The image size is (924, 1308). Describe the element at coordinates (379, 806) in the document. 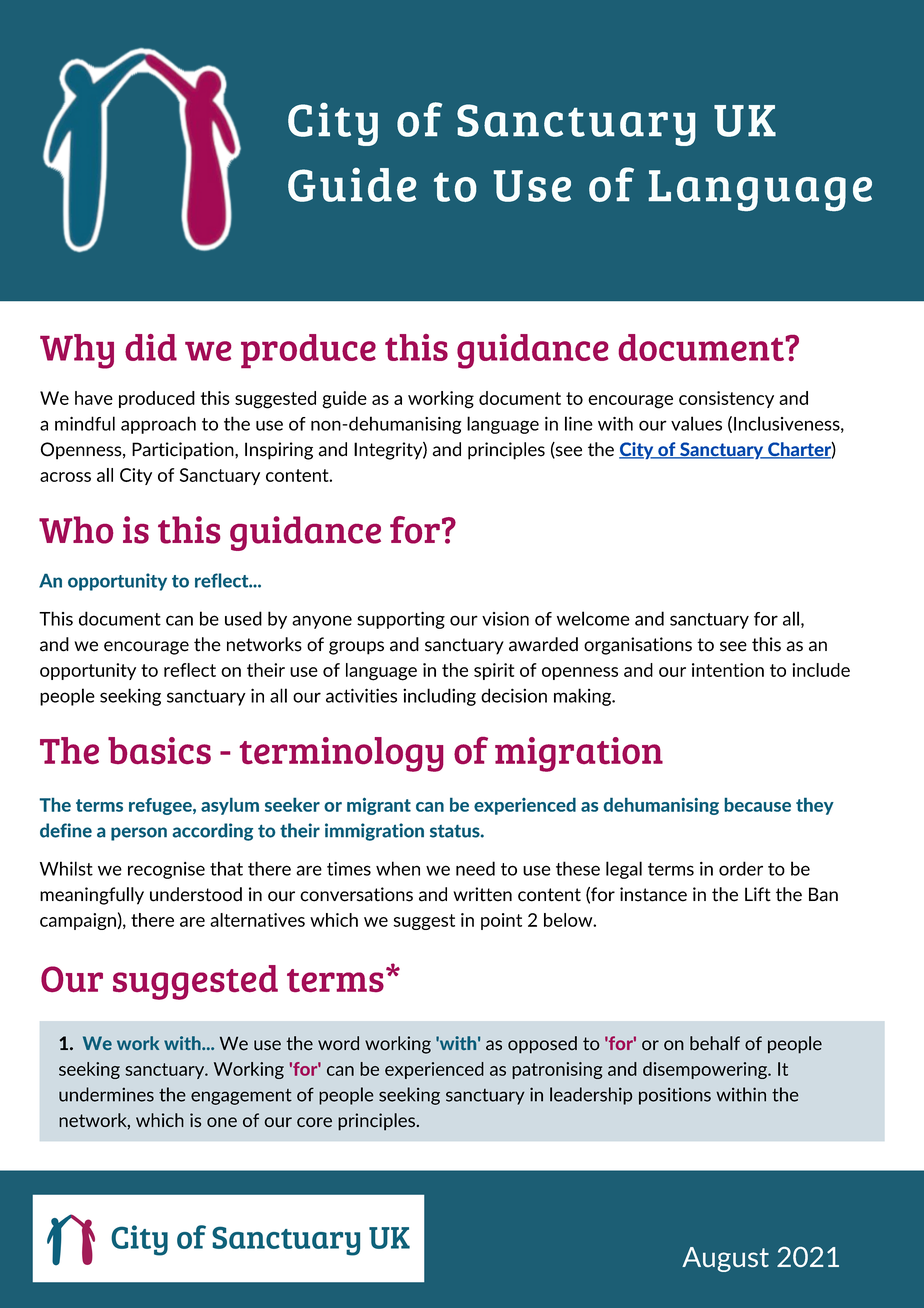

I see `migrant` at that location.
